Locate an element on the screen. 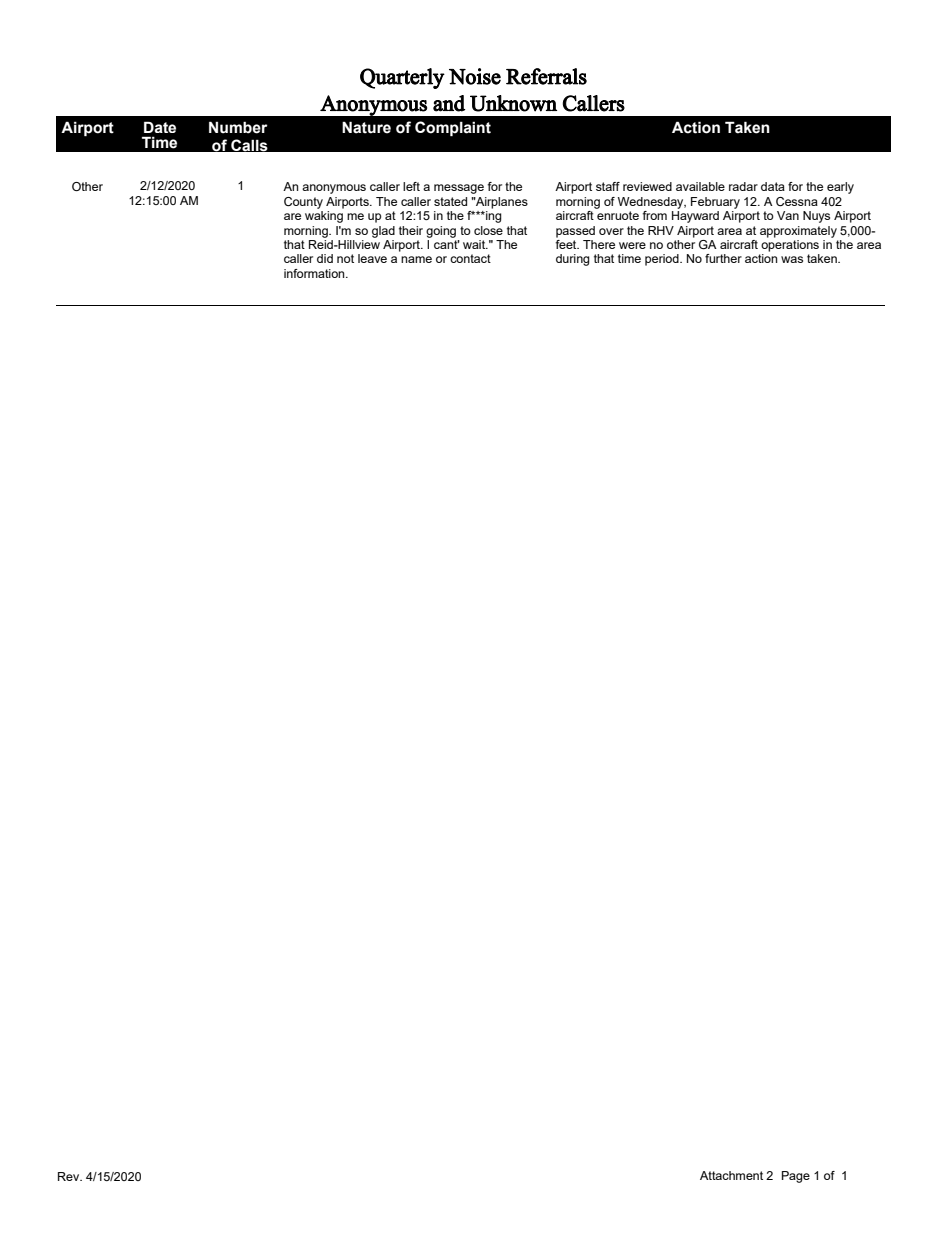 This screenshot has width=952, height=1233. did is located at coordinates (325, 258).
